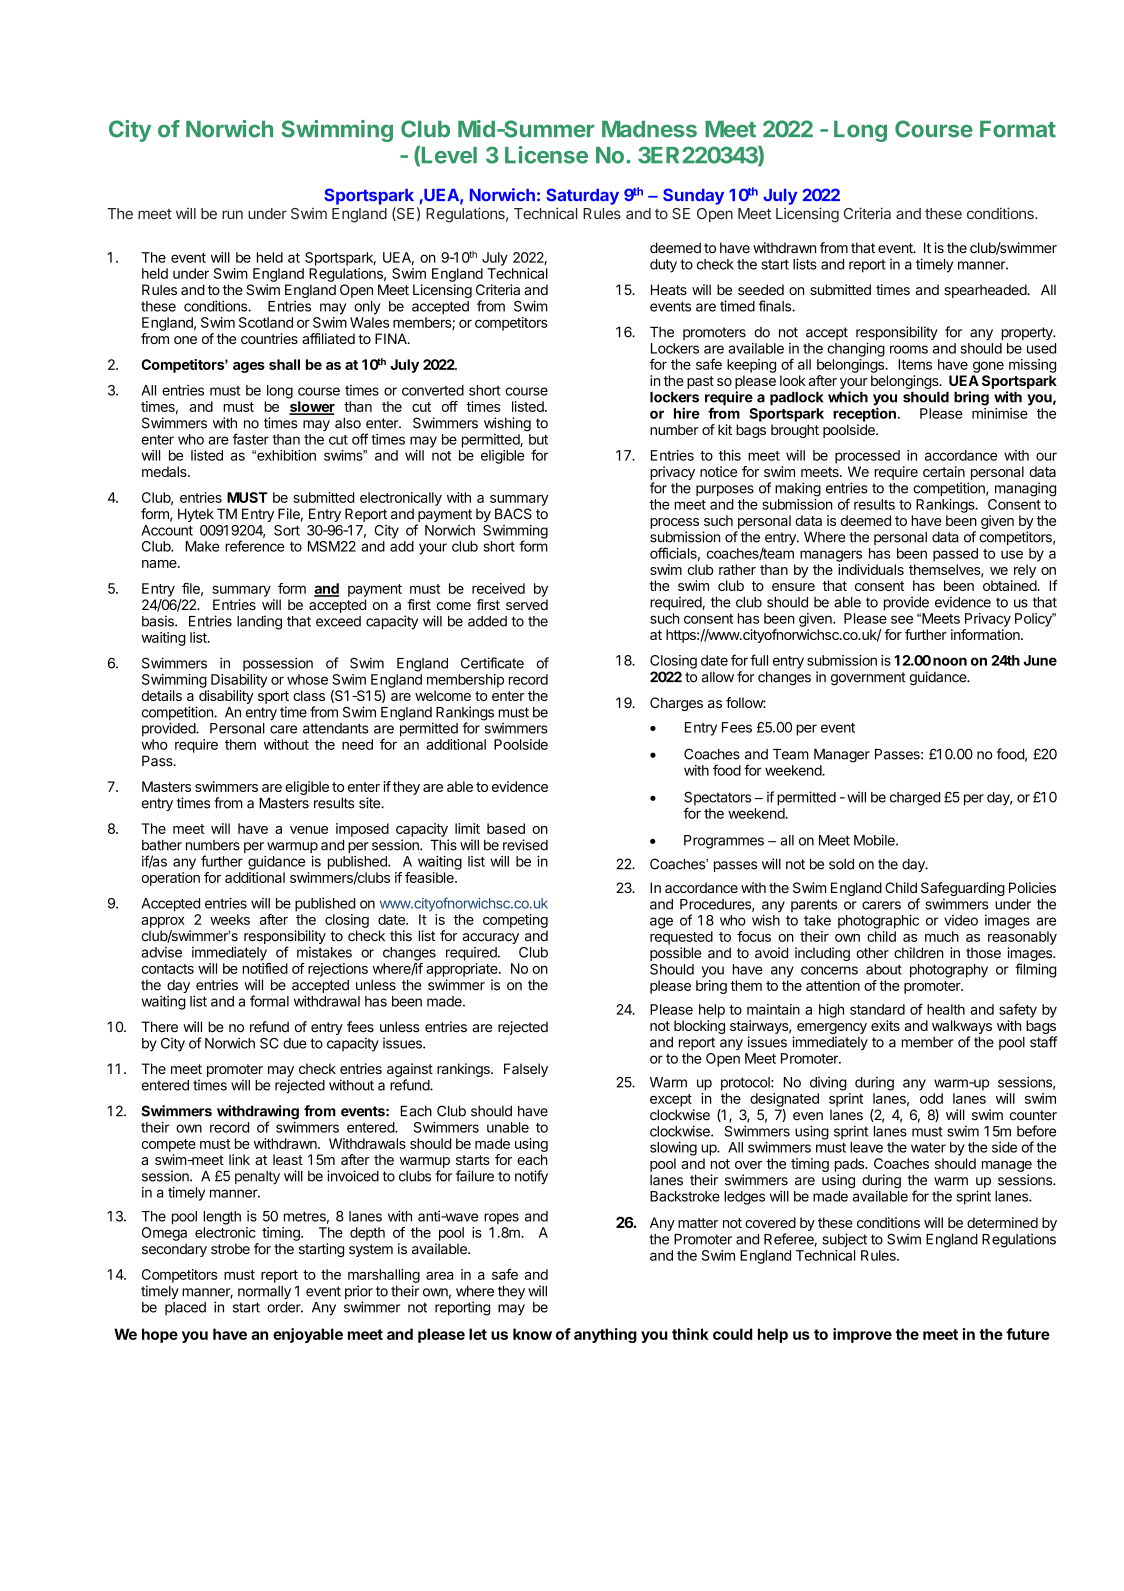  Describe the element at coordinates (259, 622) in the image. I see `landing` at that location.
